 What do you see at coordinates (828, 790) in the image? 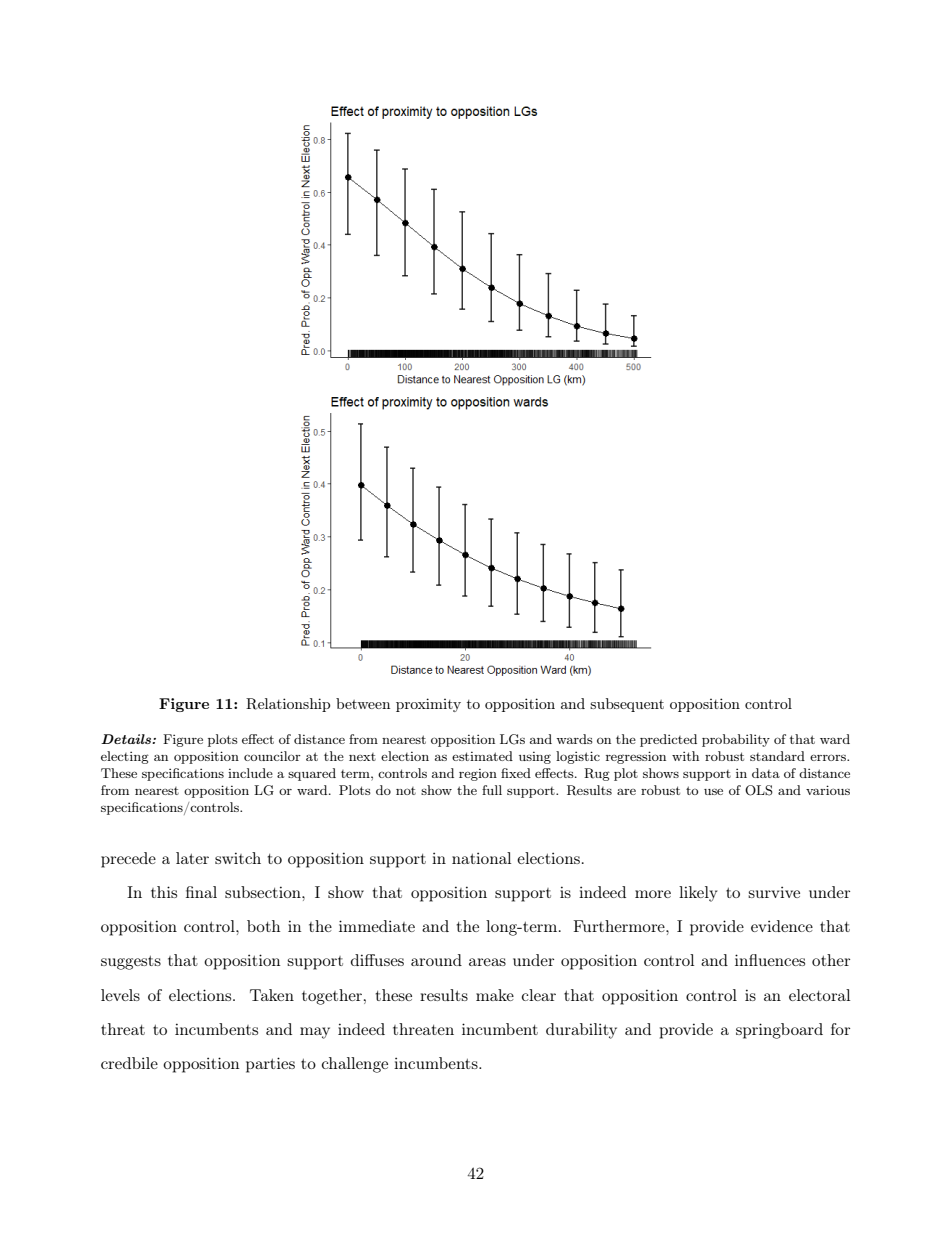
I see `various` at bounding box center [828, 790].
